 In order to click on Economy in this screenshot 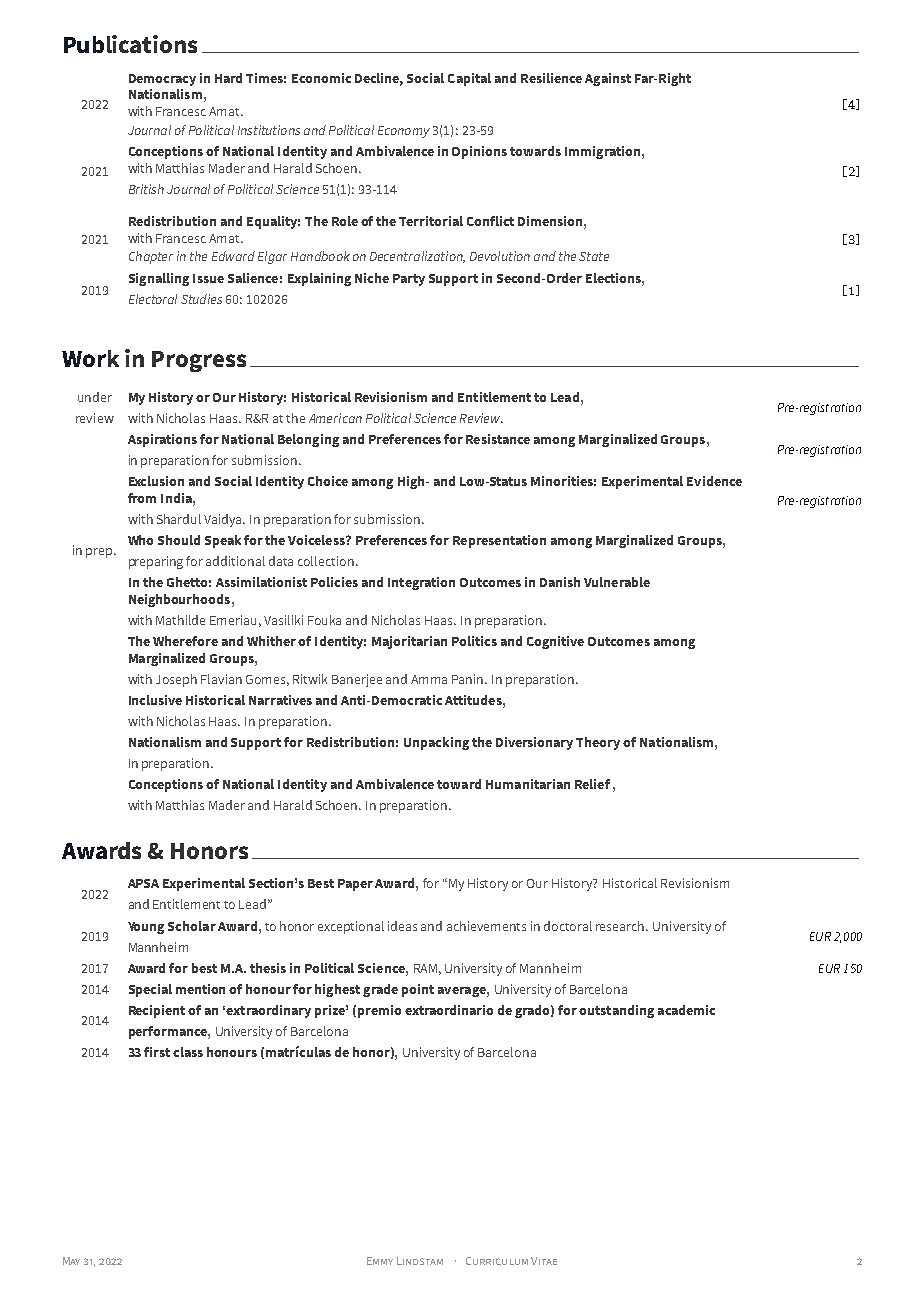, I will do `click(404, 132)`.
